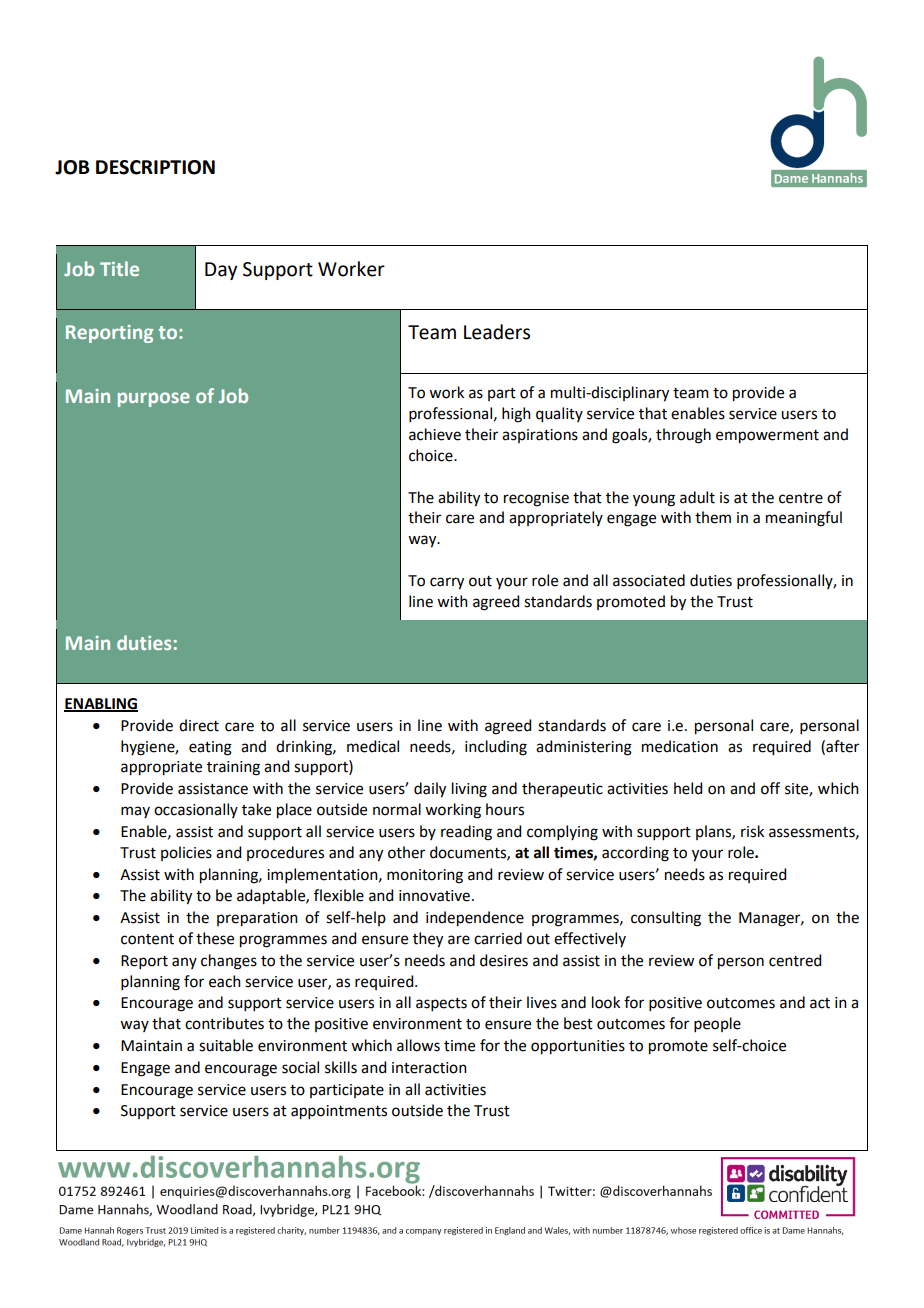 The image size is (924, 1308). Describe the element at coordinates (425, 876) in the screenshot. I see `monitoring` at that location.
